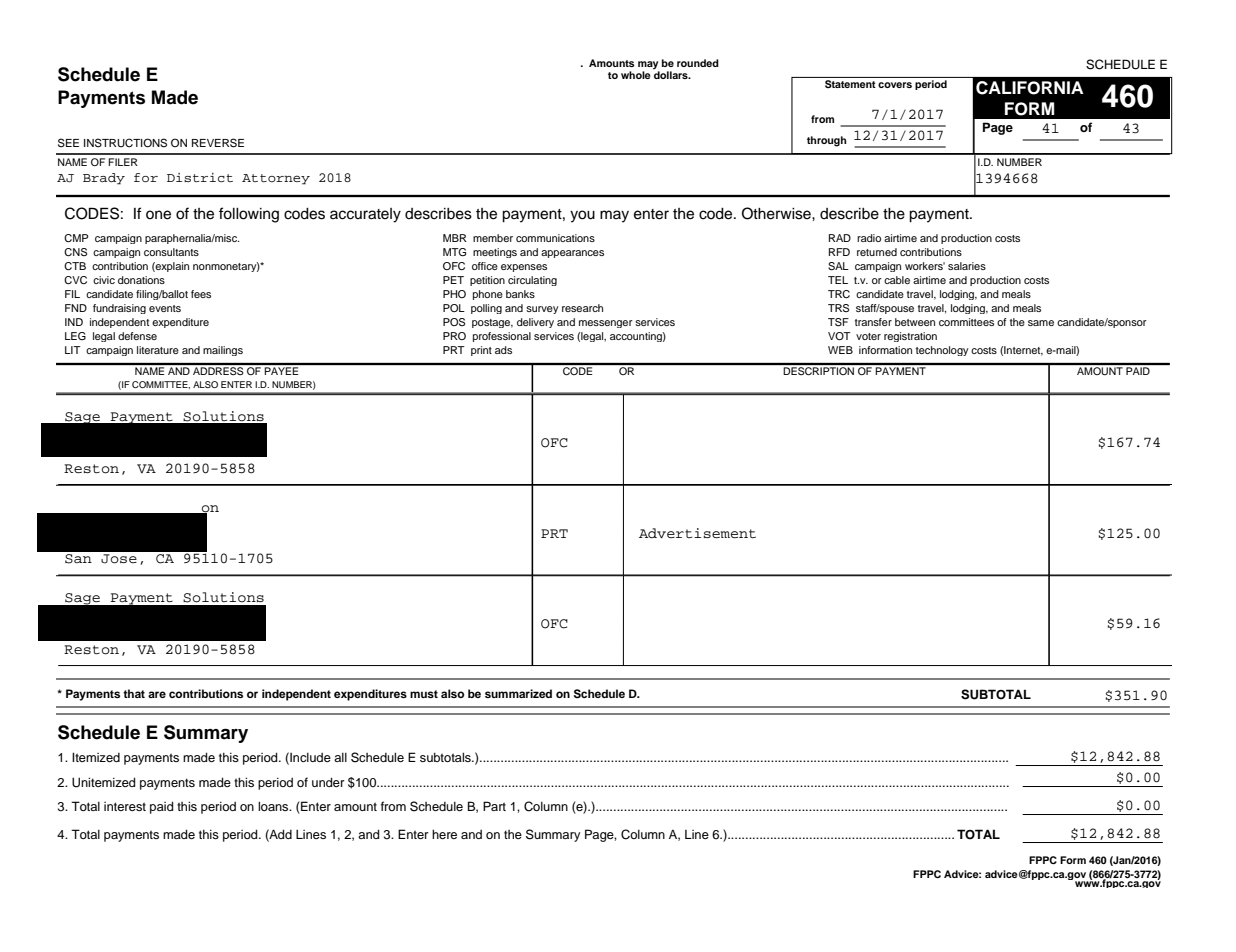 The image size is (1236, 952). What do you see at coordinates (636, 75) in the page?
I see `whole` at bounding box center [636, 75].
